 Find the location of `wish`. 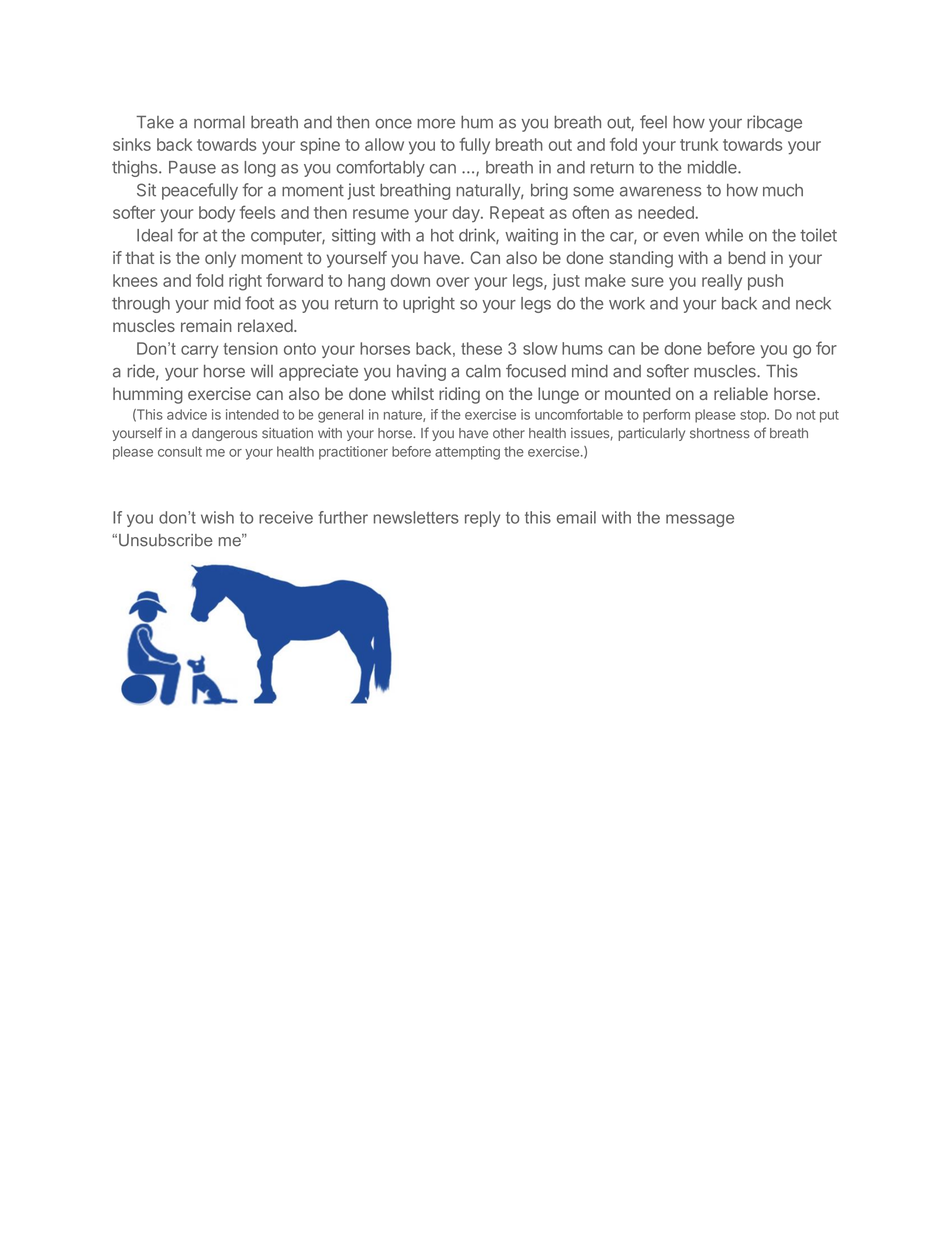

wish is located at coordinates (217, 517).
